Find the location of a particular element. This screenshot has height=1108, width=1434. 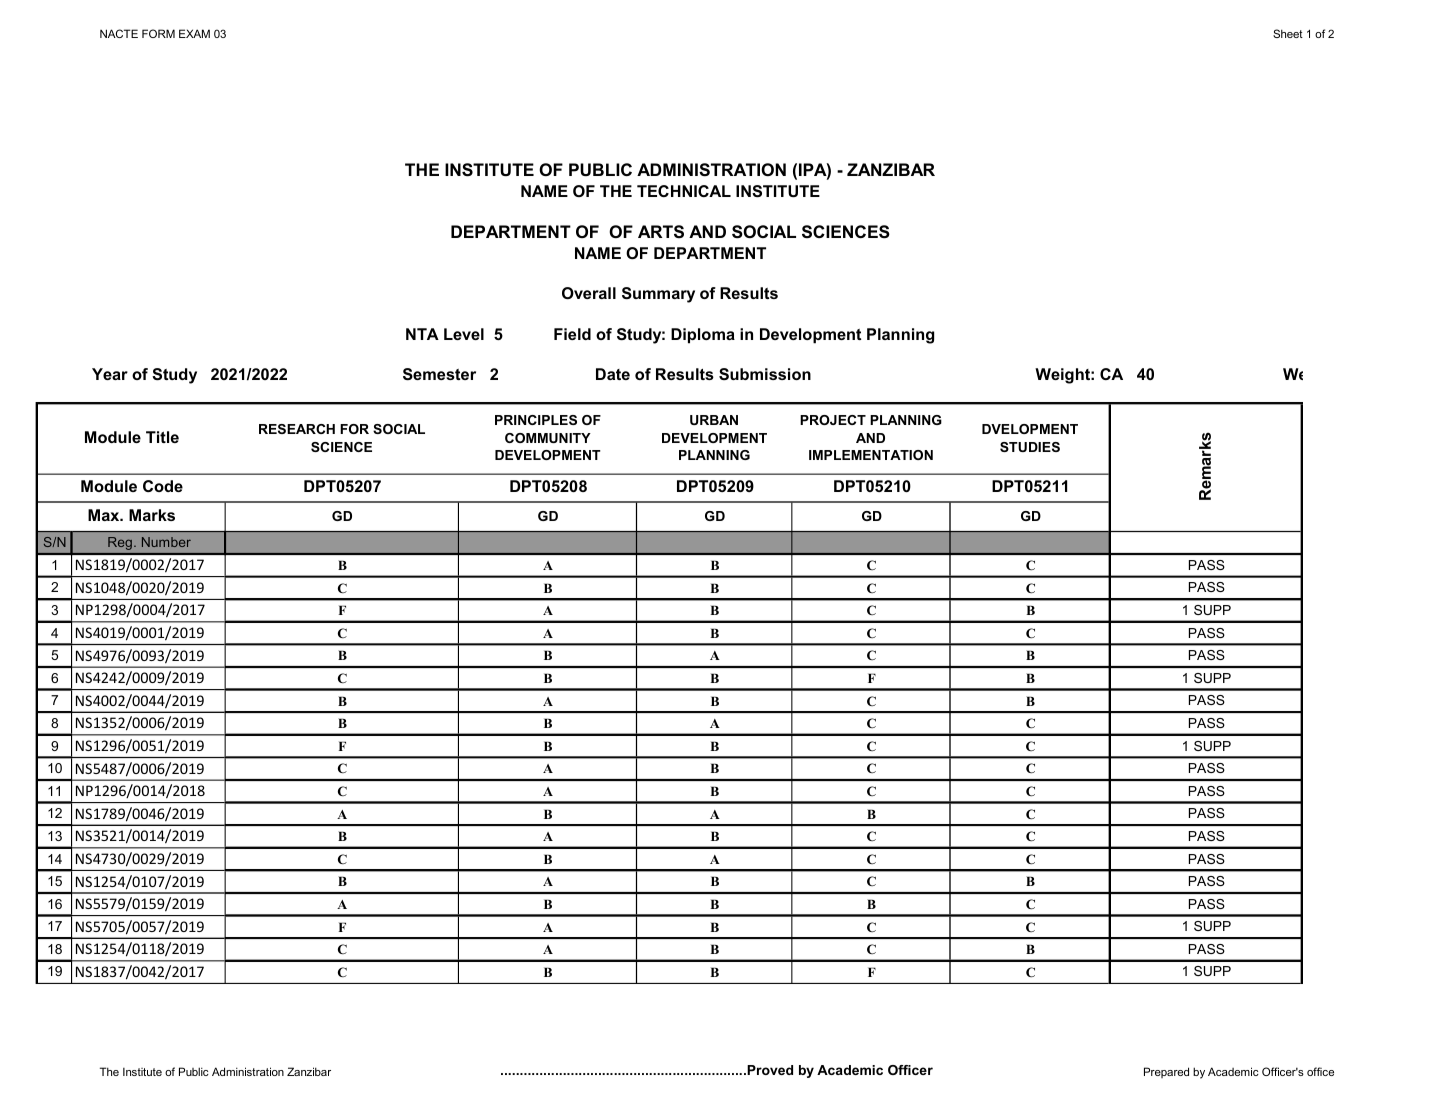

Year is located at coordinates (110, 374).
